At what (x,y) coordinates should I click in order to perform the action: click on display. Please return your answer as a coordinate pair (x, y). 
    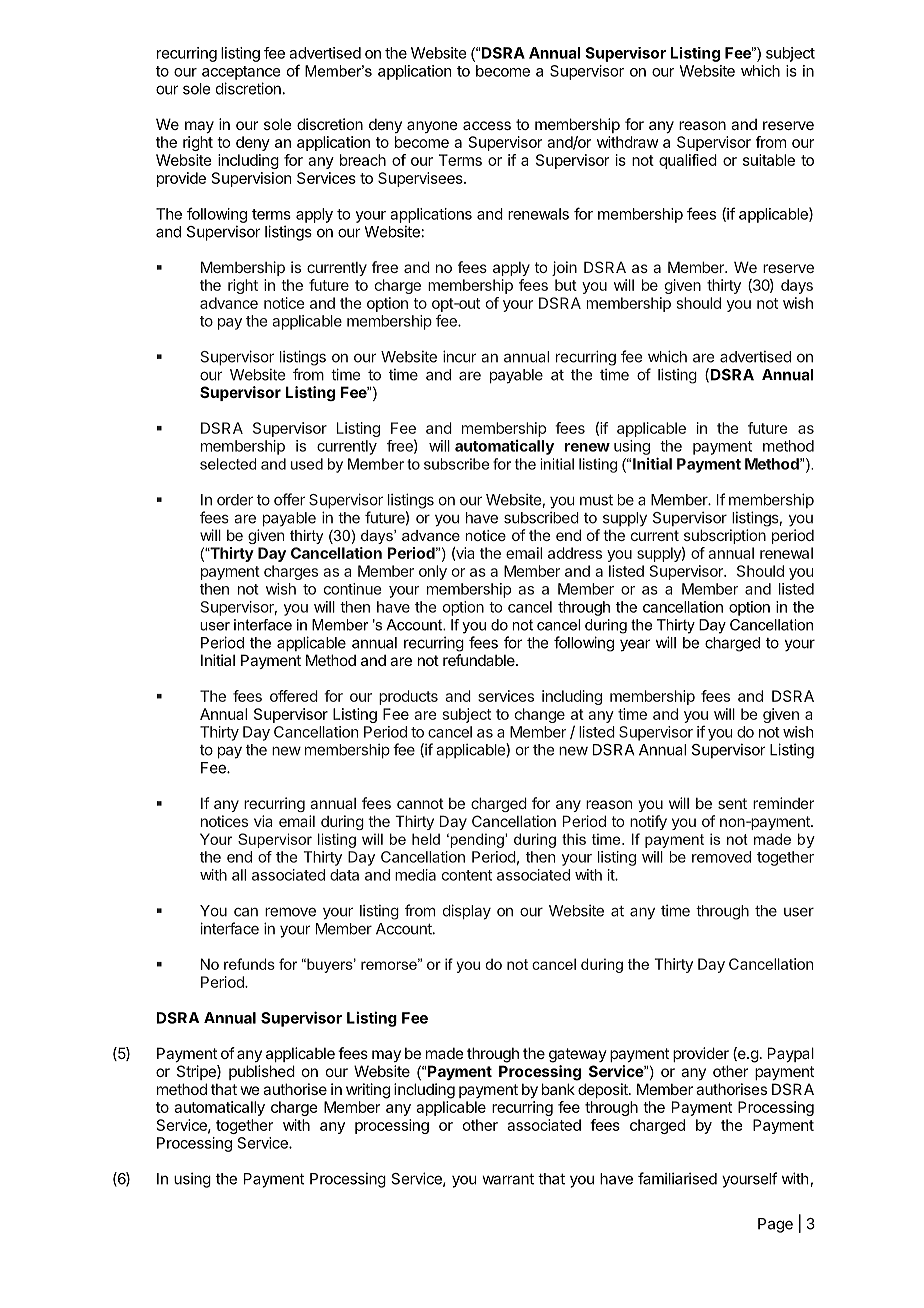
    Looking at the image, I should click on (467, 912).
